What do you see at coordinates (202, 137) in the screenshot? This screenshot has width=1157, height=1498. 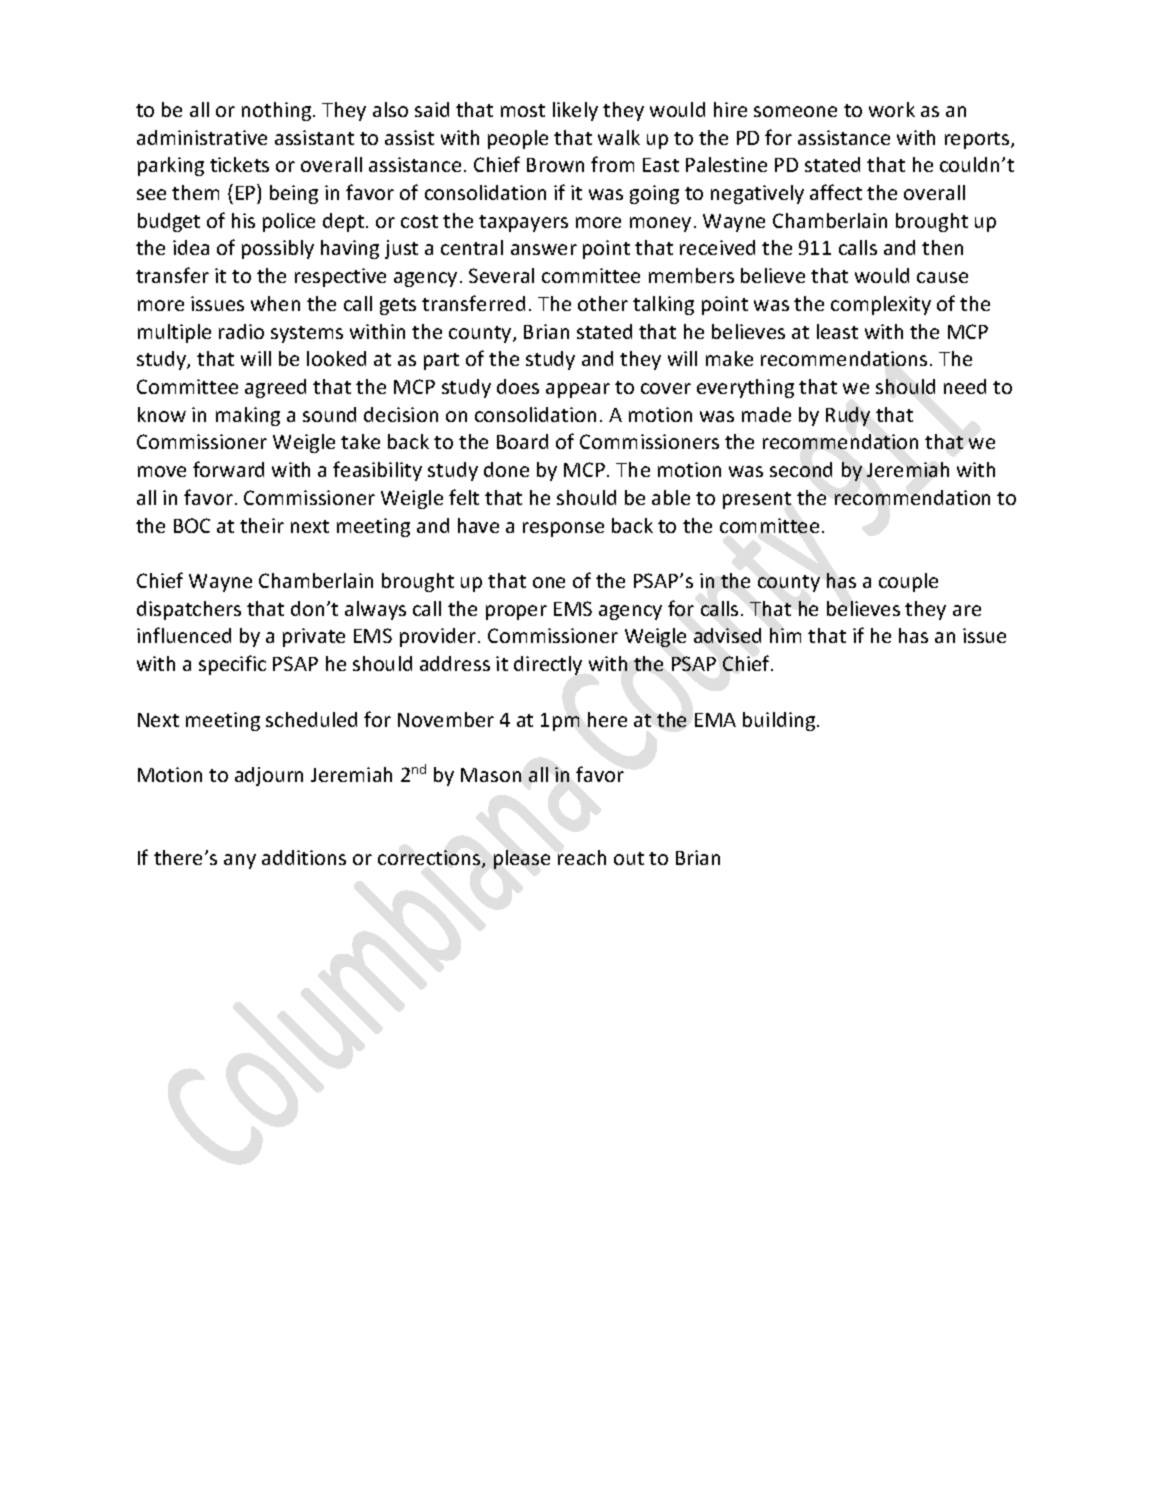 I see `administrative` at bounding box center [202, 137].
